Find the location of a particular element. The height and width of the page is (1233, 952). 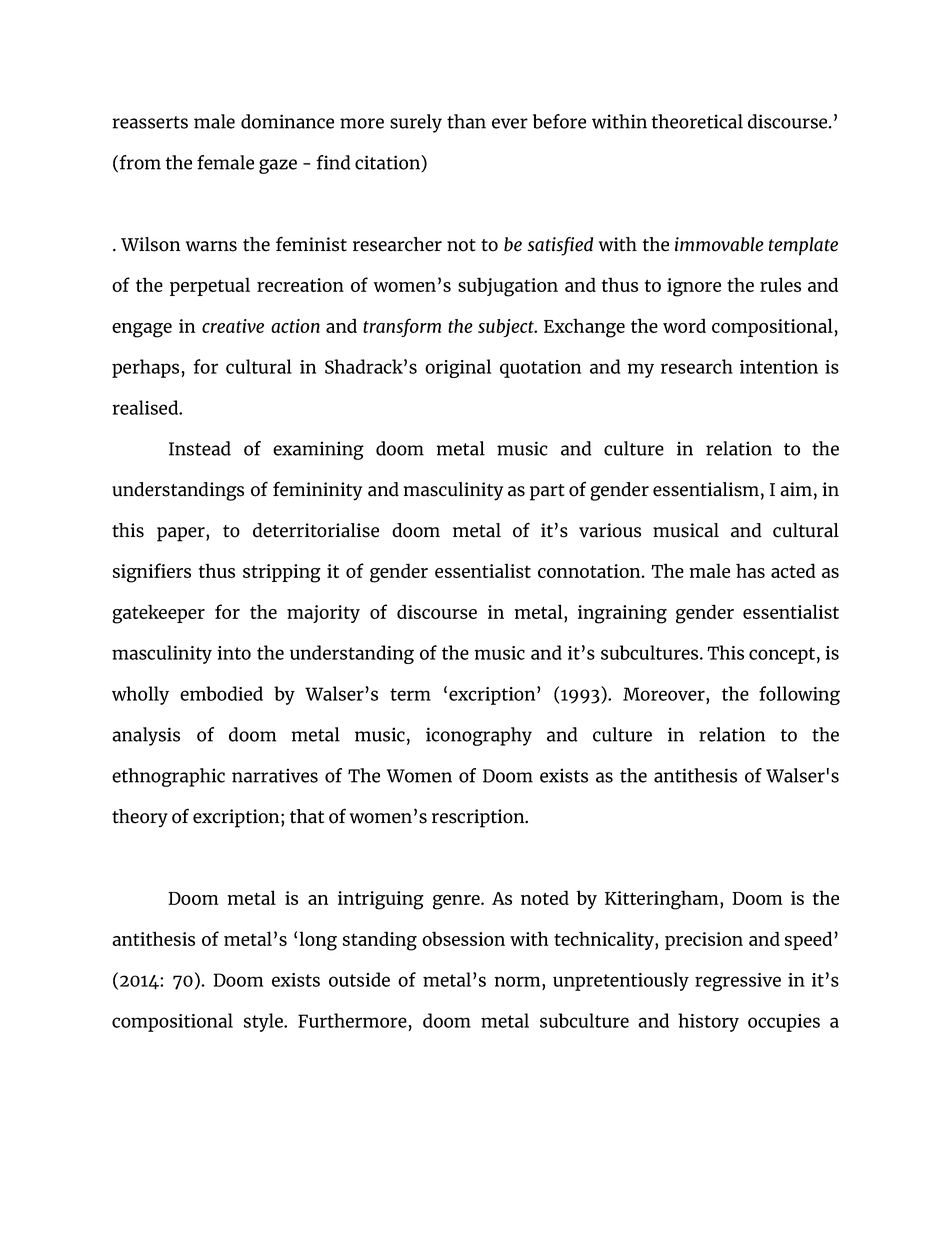

gaze is located at coordinates (278, 166).
